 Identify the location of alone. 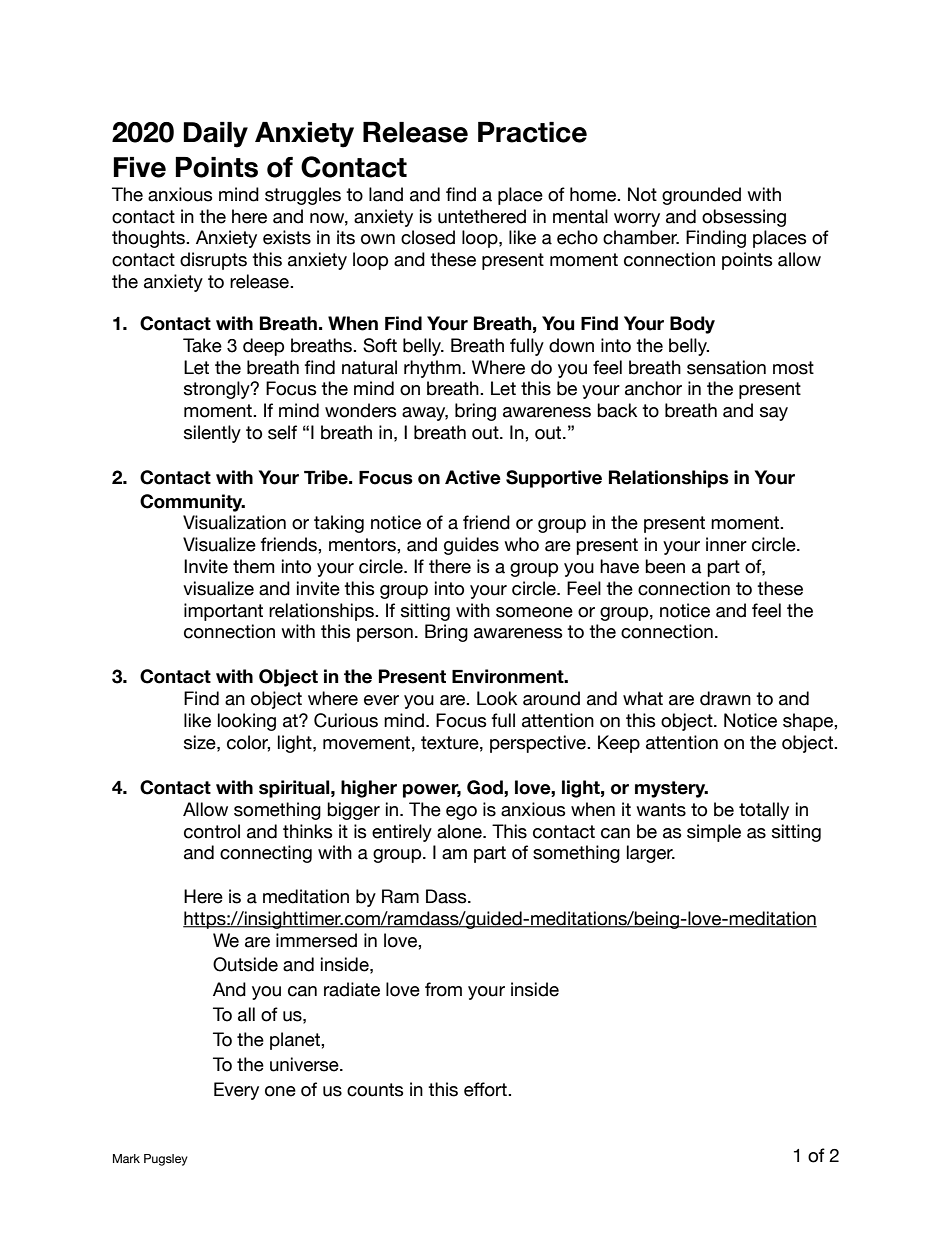
(460, 831).
